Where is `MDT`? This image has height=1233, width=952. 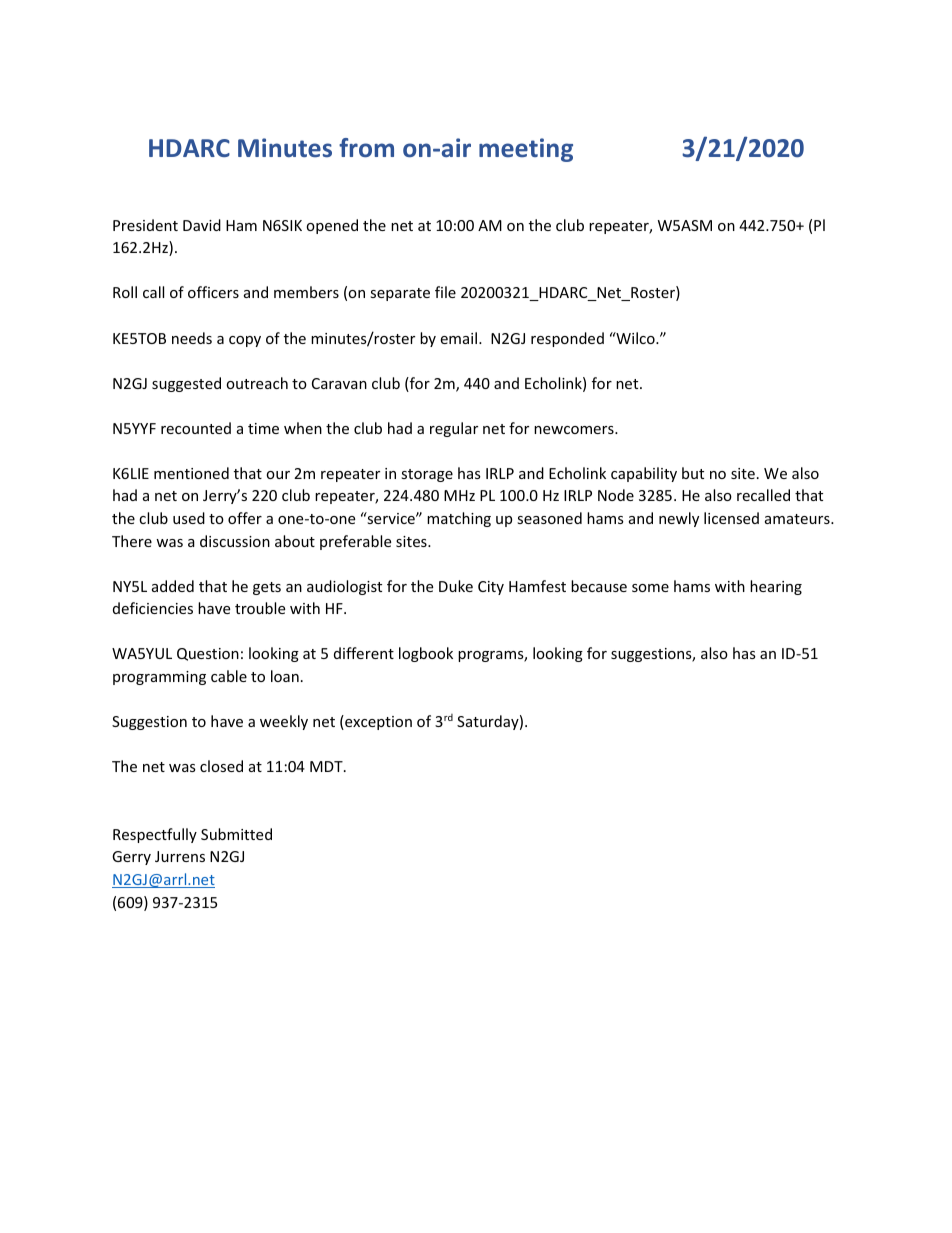
MDT is located at coordinates (327, 766).
